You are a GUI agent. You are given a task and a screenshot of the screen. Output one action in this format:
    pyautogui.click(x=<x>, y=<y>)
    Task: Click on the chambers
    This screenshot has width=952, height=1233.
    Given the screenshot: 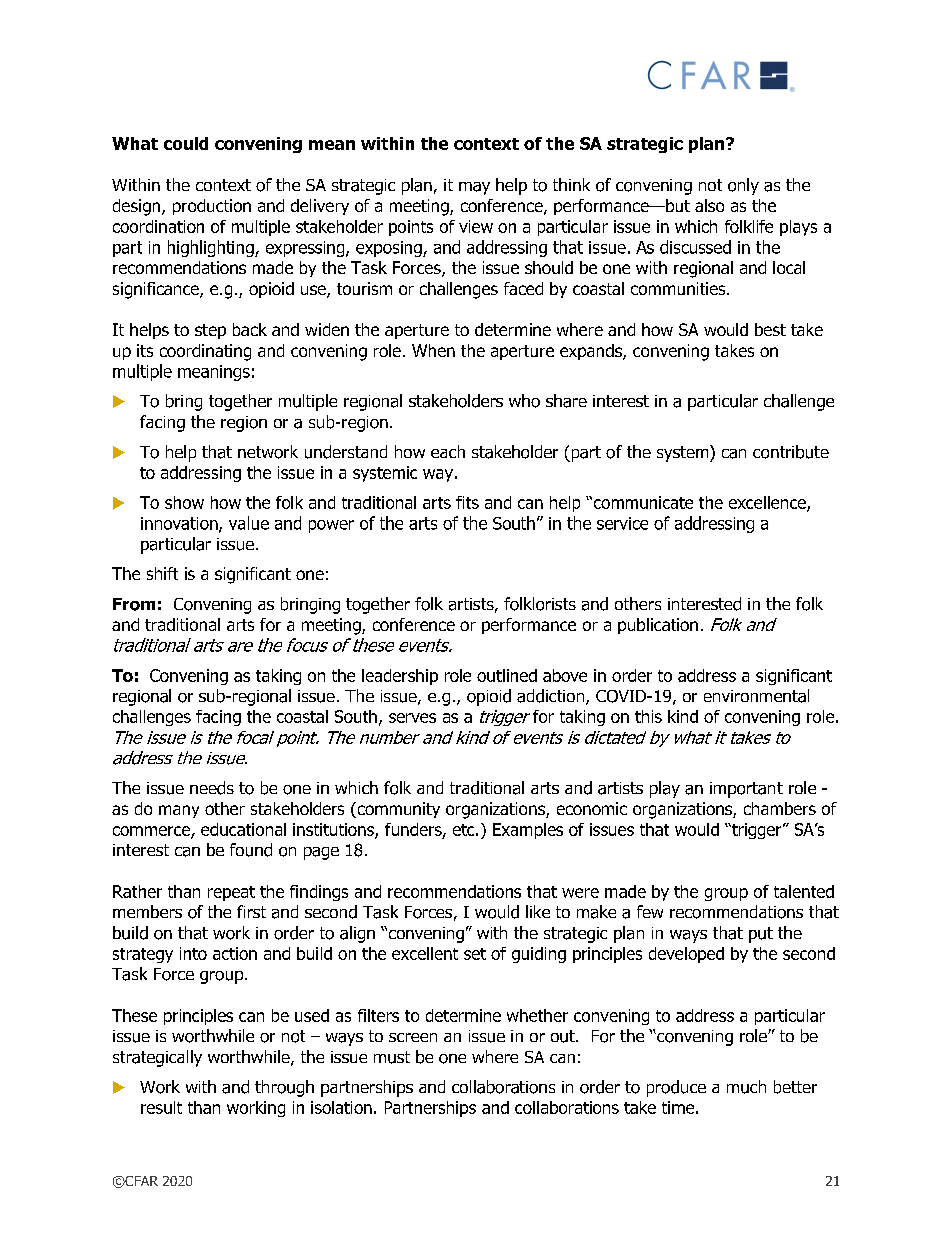 What is the action you would take?
    pyautogui.click(x=780, y=808)
